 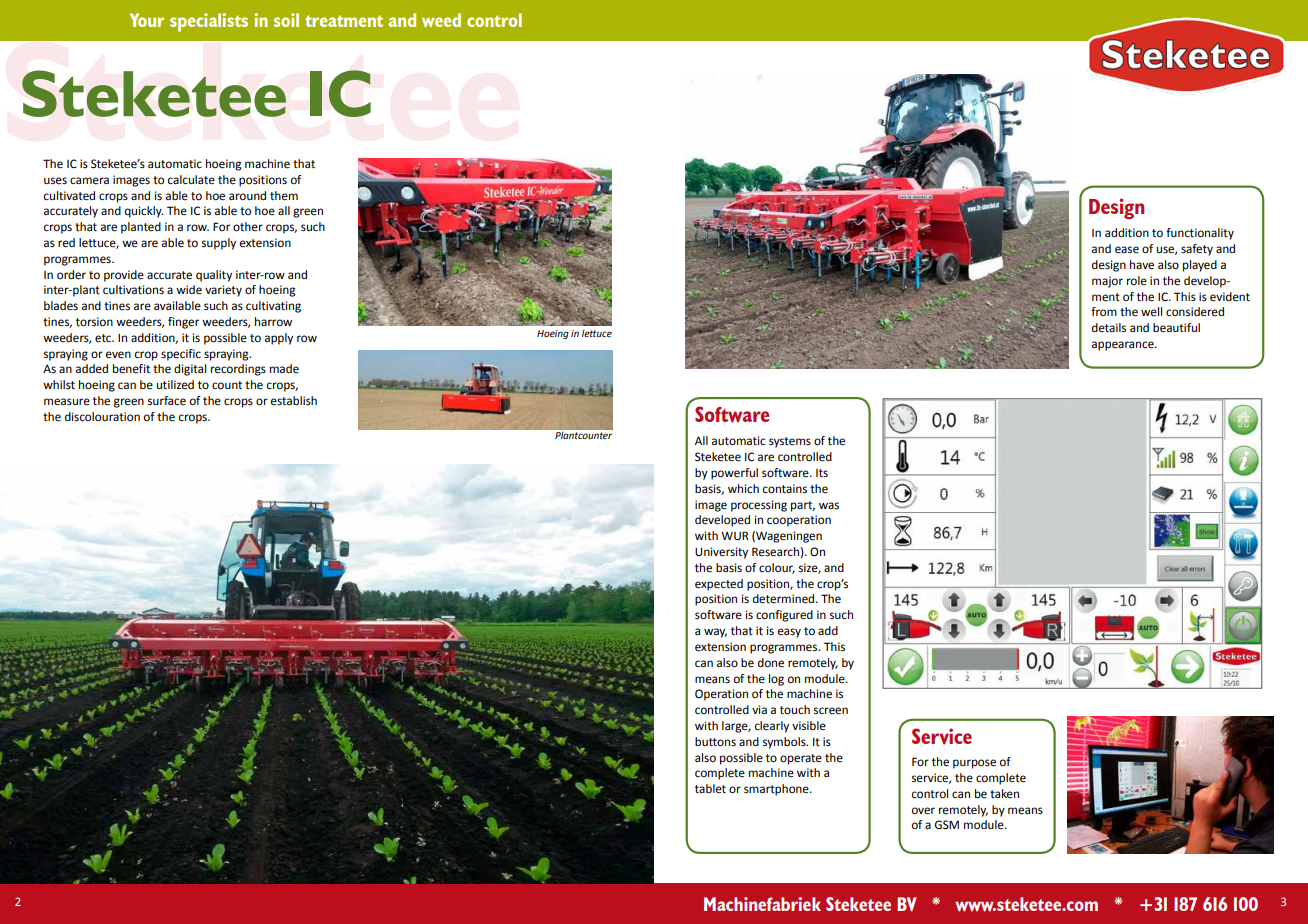 What do you see at coordinates (1200, 234) in the document?
I see `functionality` at bounding box center [1200, 234].
